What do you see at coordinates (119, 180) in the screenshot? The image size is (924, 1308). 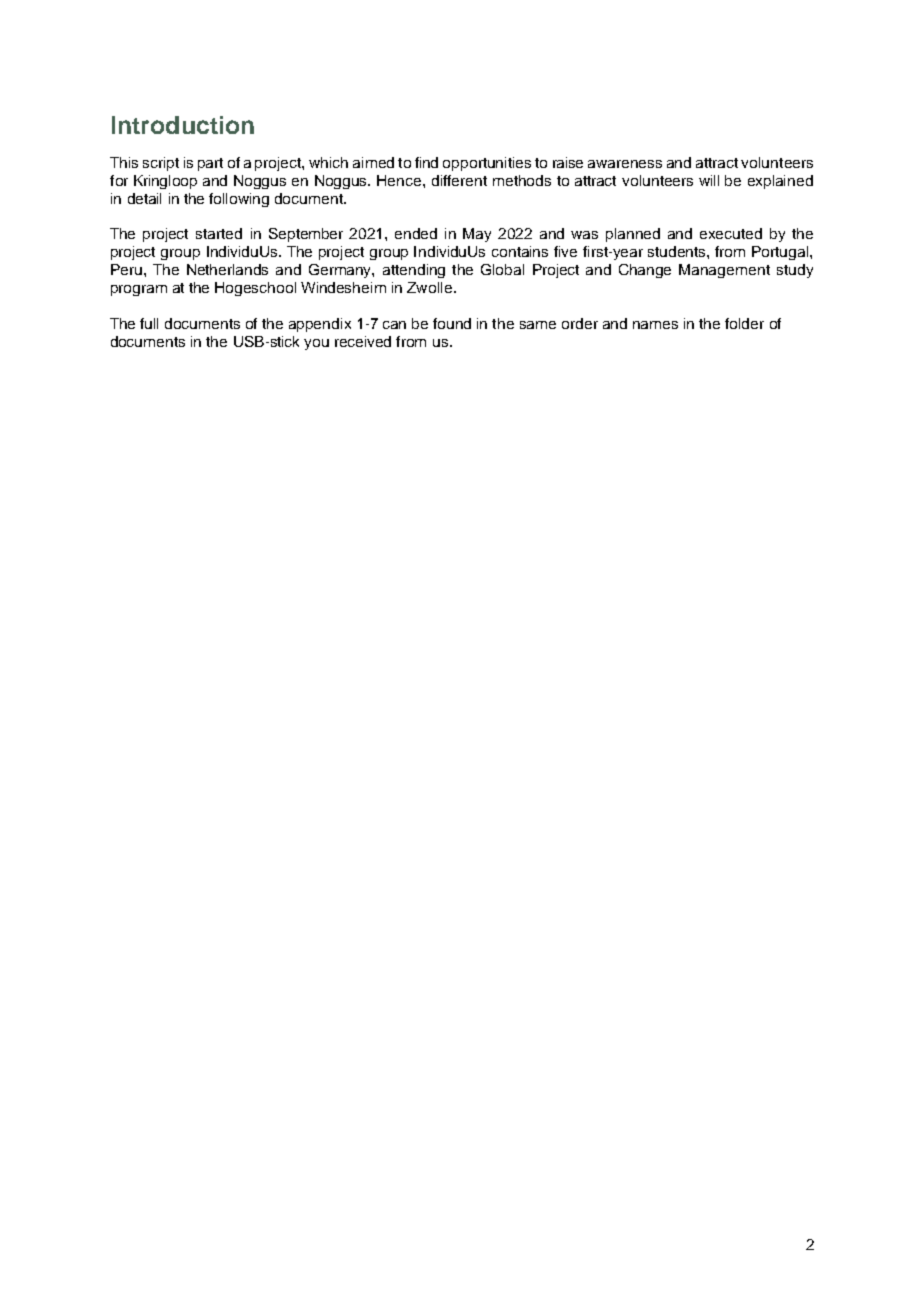 I see `for` at bounding box center [119, 180].
